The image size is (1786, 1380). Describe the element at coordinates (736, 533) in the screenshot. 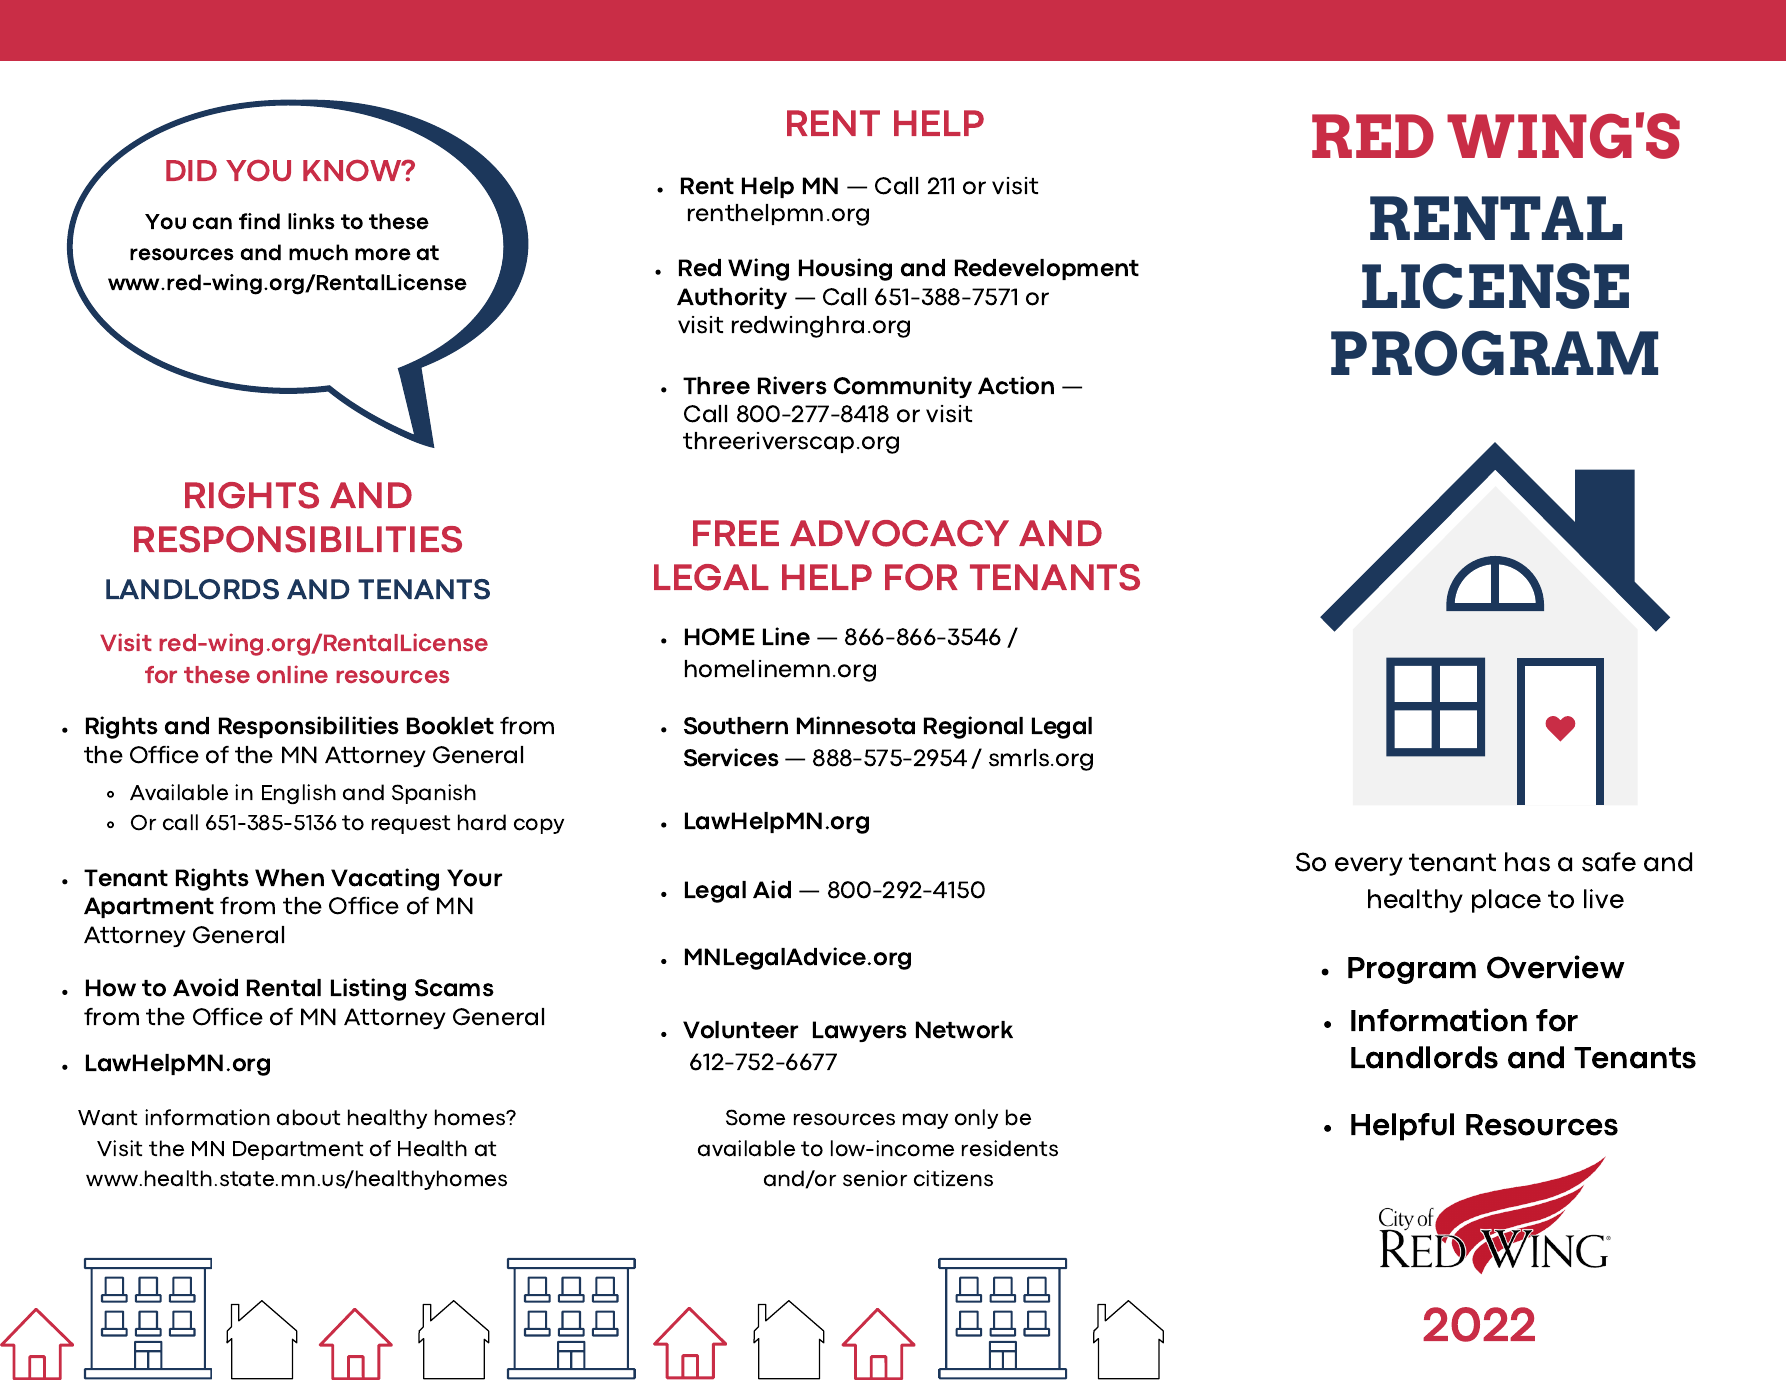

I see `FREE` at that location.
